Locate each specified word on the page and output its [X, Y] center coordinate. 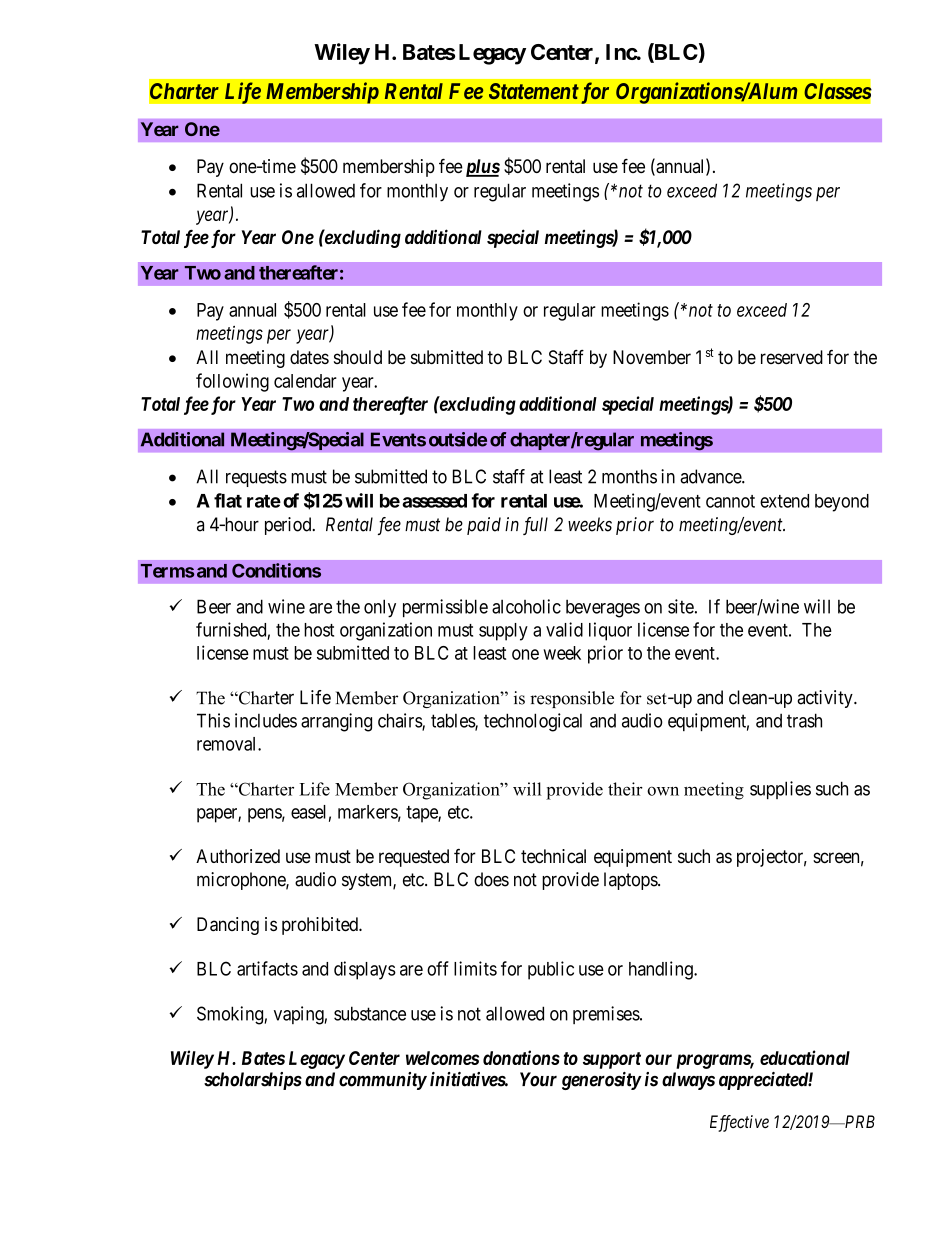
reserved [792, 357]
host [319, 630]
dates [309, 357]
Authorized [238, 856]
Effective [739, 1123]
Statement [534, 91]
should [358, 357]
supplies [780, 790]
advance [711, 476]
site [681, 606]
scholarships [253, 1081]
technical [553, 856]
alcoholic [526, 606]
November [652, 357]
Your [538, 1079]
